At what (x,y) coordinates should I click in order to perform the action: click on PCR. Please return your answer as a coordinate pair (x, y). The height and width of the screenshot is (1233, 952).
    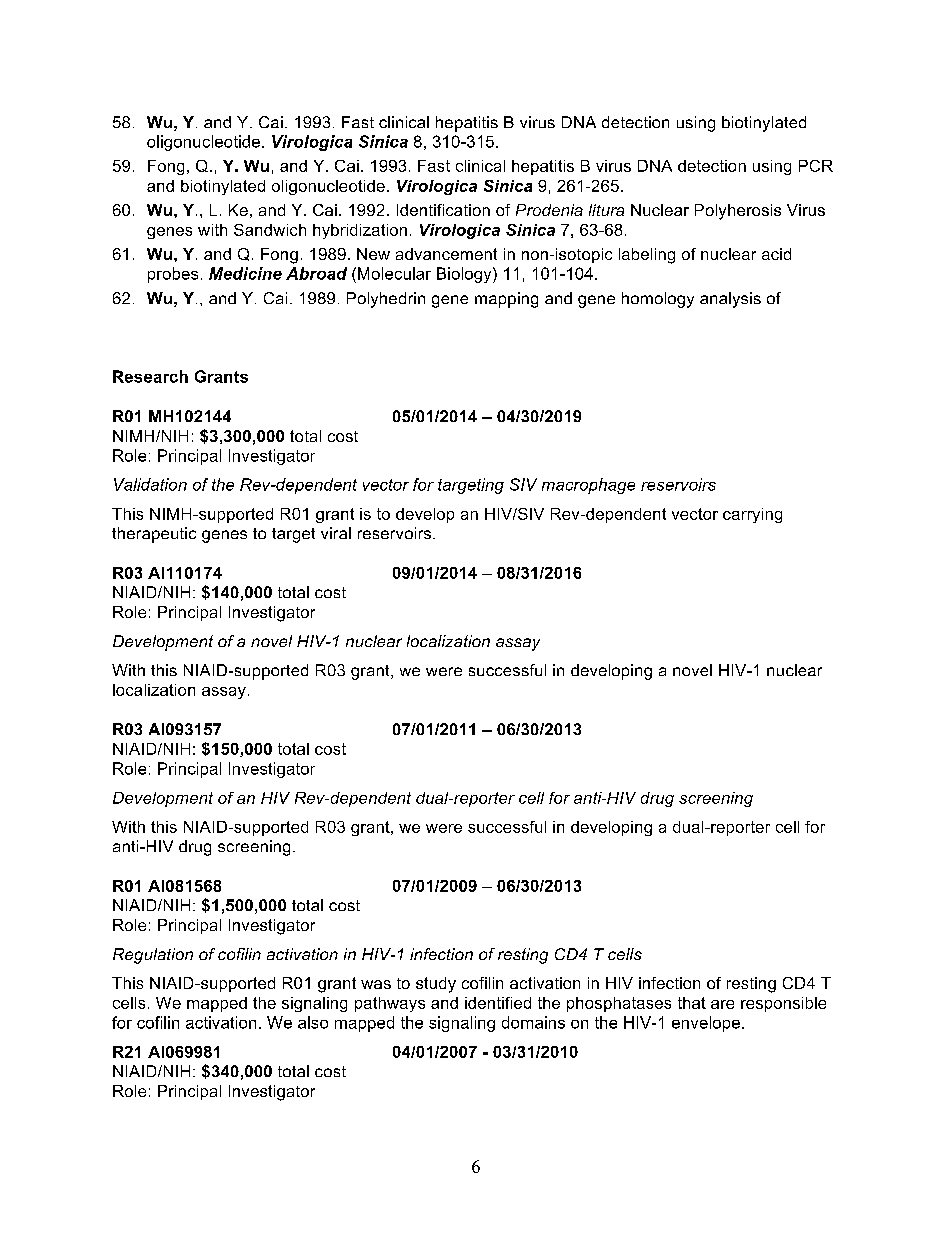
    Looking at the image, I should click on (816, 166).
